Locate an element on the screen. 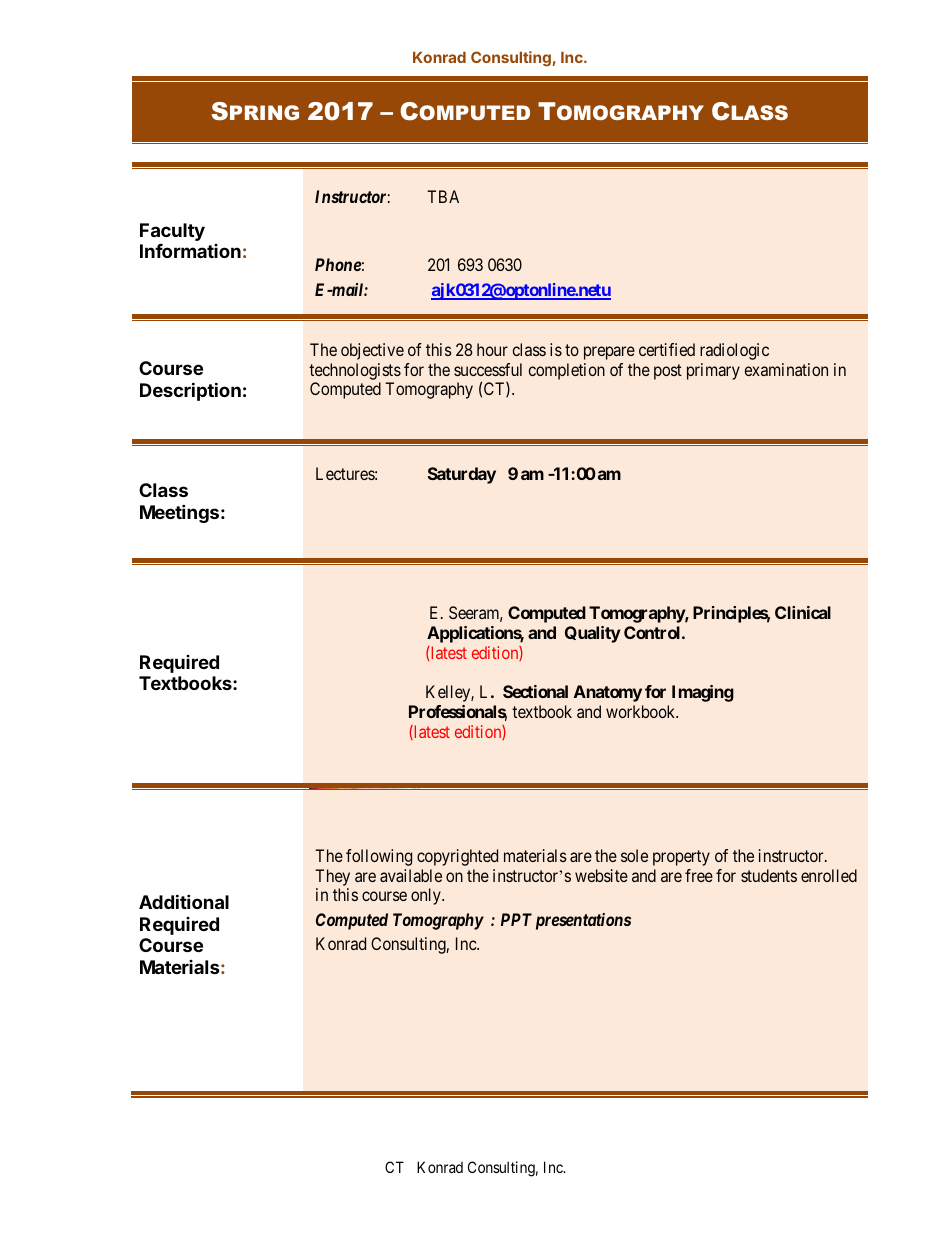 The image size is (952, 1233). Additional is located at coordinates (184, 901).
